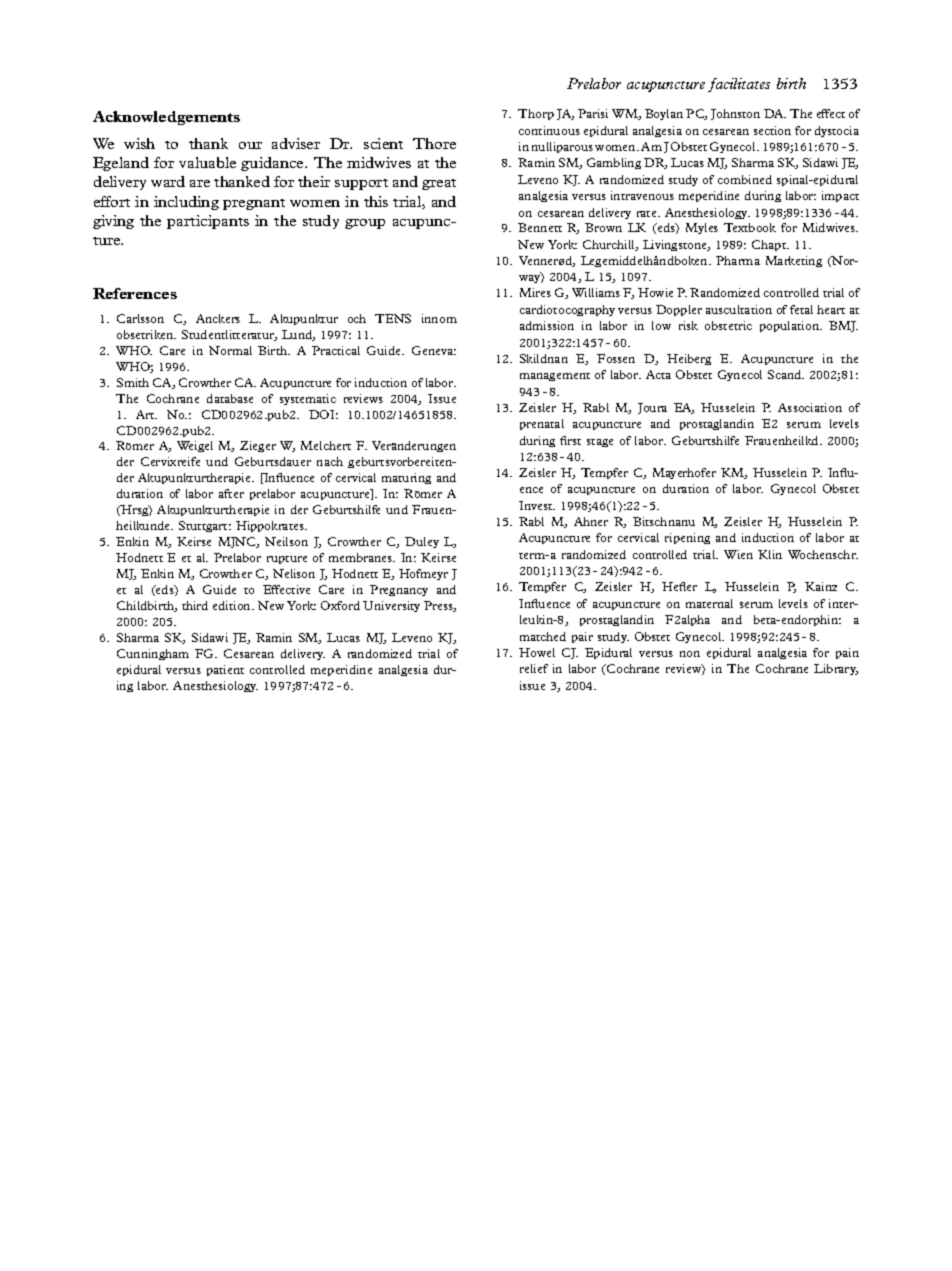 The image size is (952, 1271). I want to click on Thorp, so click(536, 114).
